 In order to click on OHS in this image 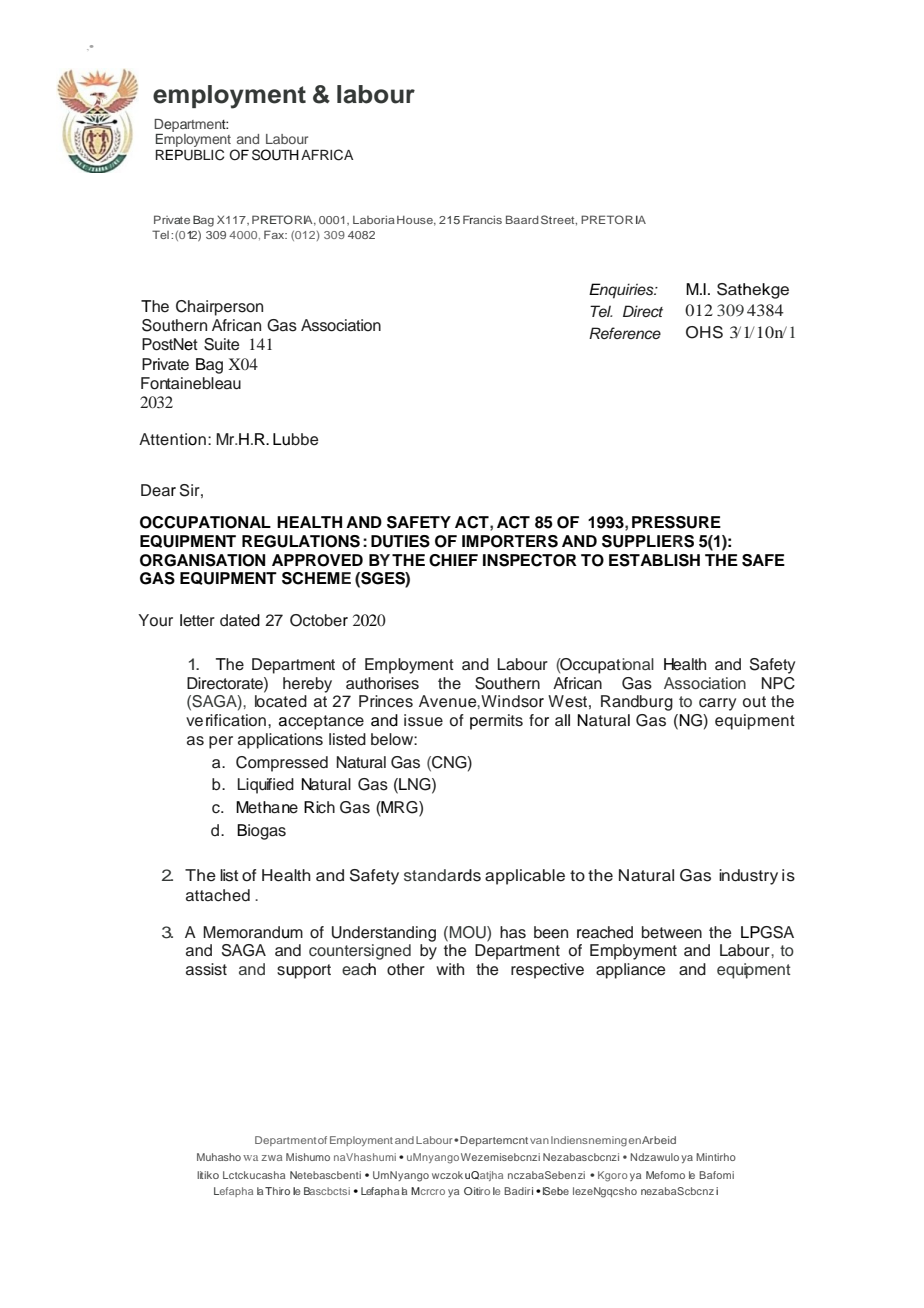, I will do `click(704, 332)`.
